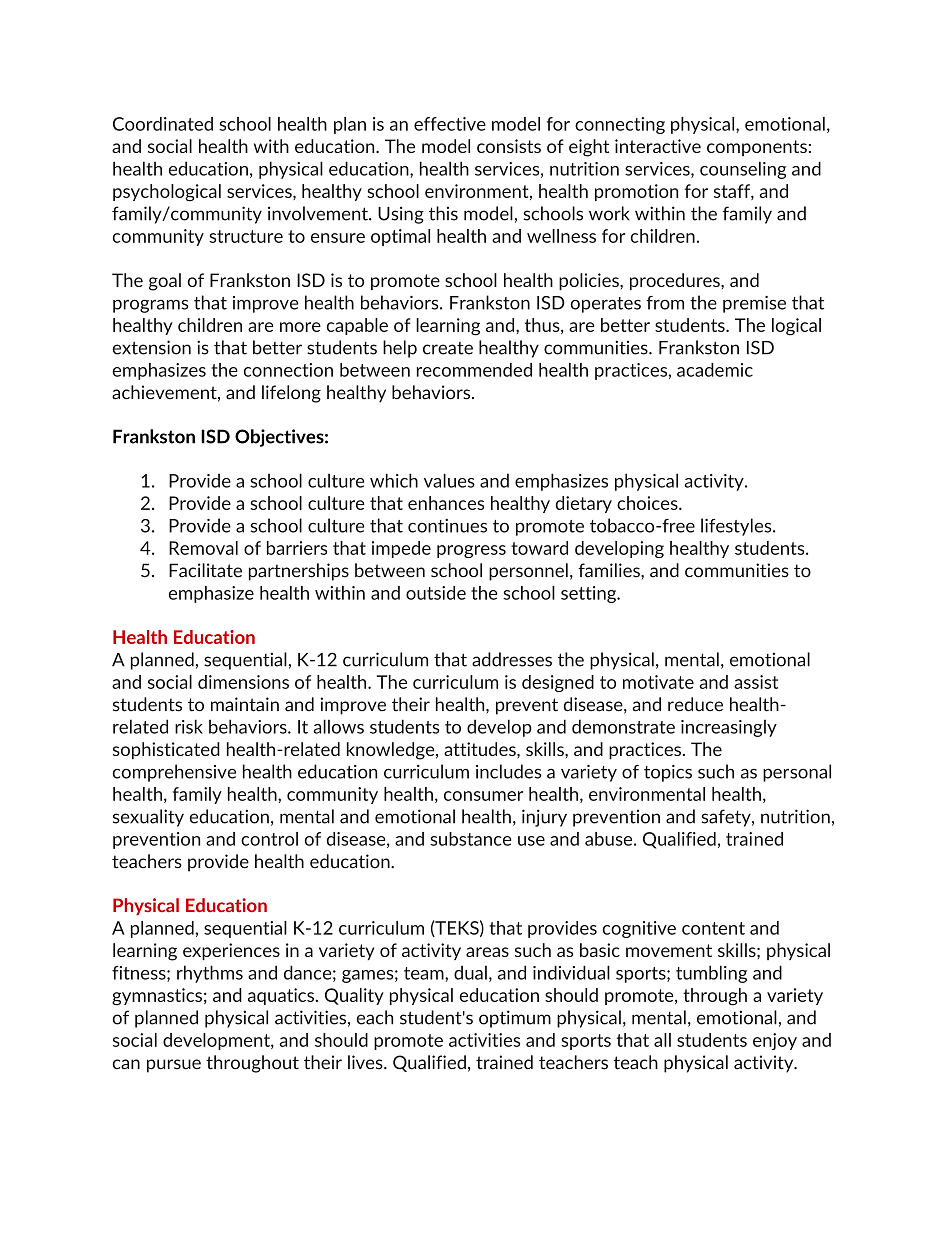  Describe the element at coordinates (737, 527) in the screenshot. I see `lifestyles` at that location.
